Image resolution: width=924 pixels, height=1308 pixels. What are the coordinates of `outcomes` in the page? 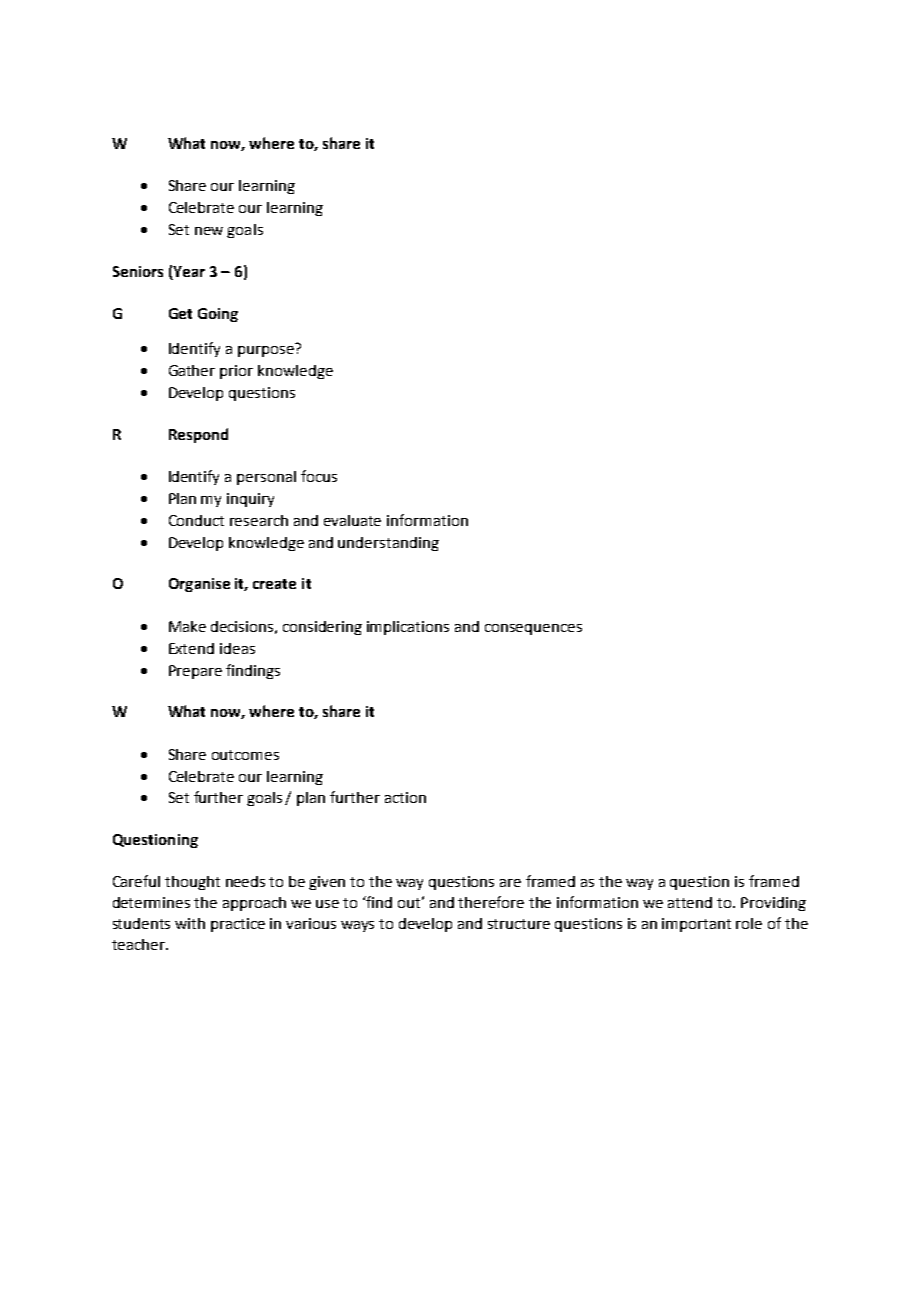 It's located at (245, 755).
